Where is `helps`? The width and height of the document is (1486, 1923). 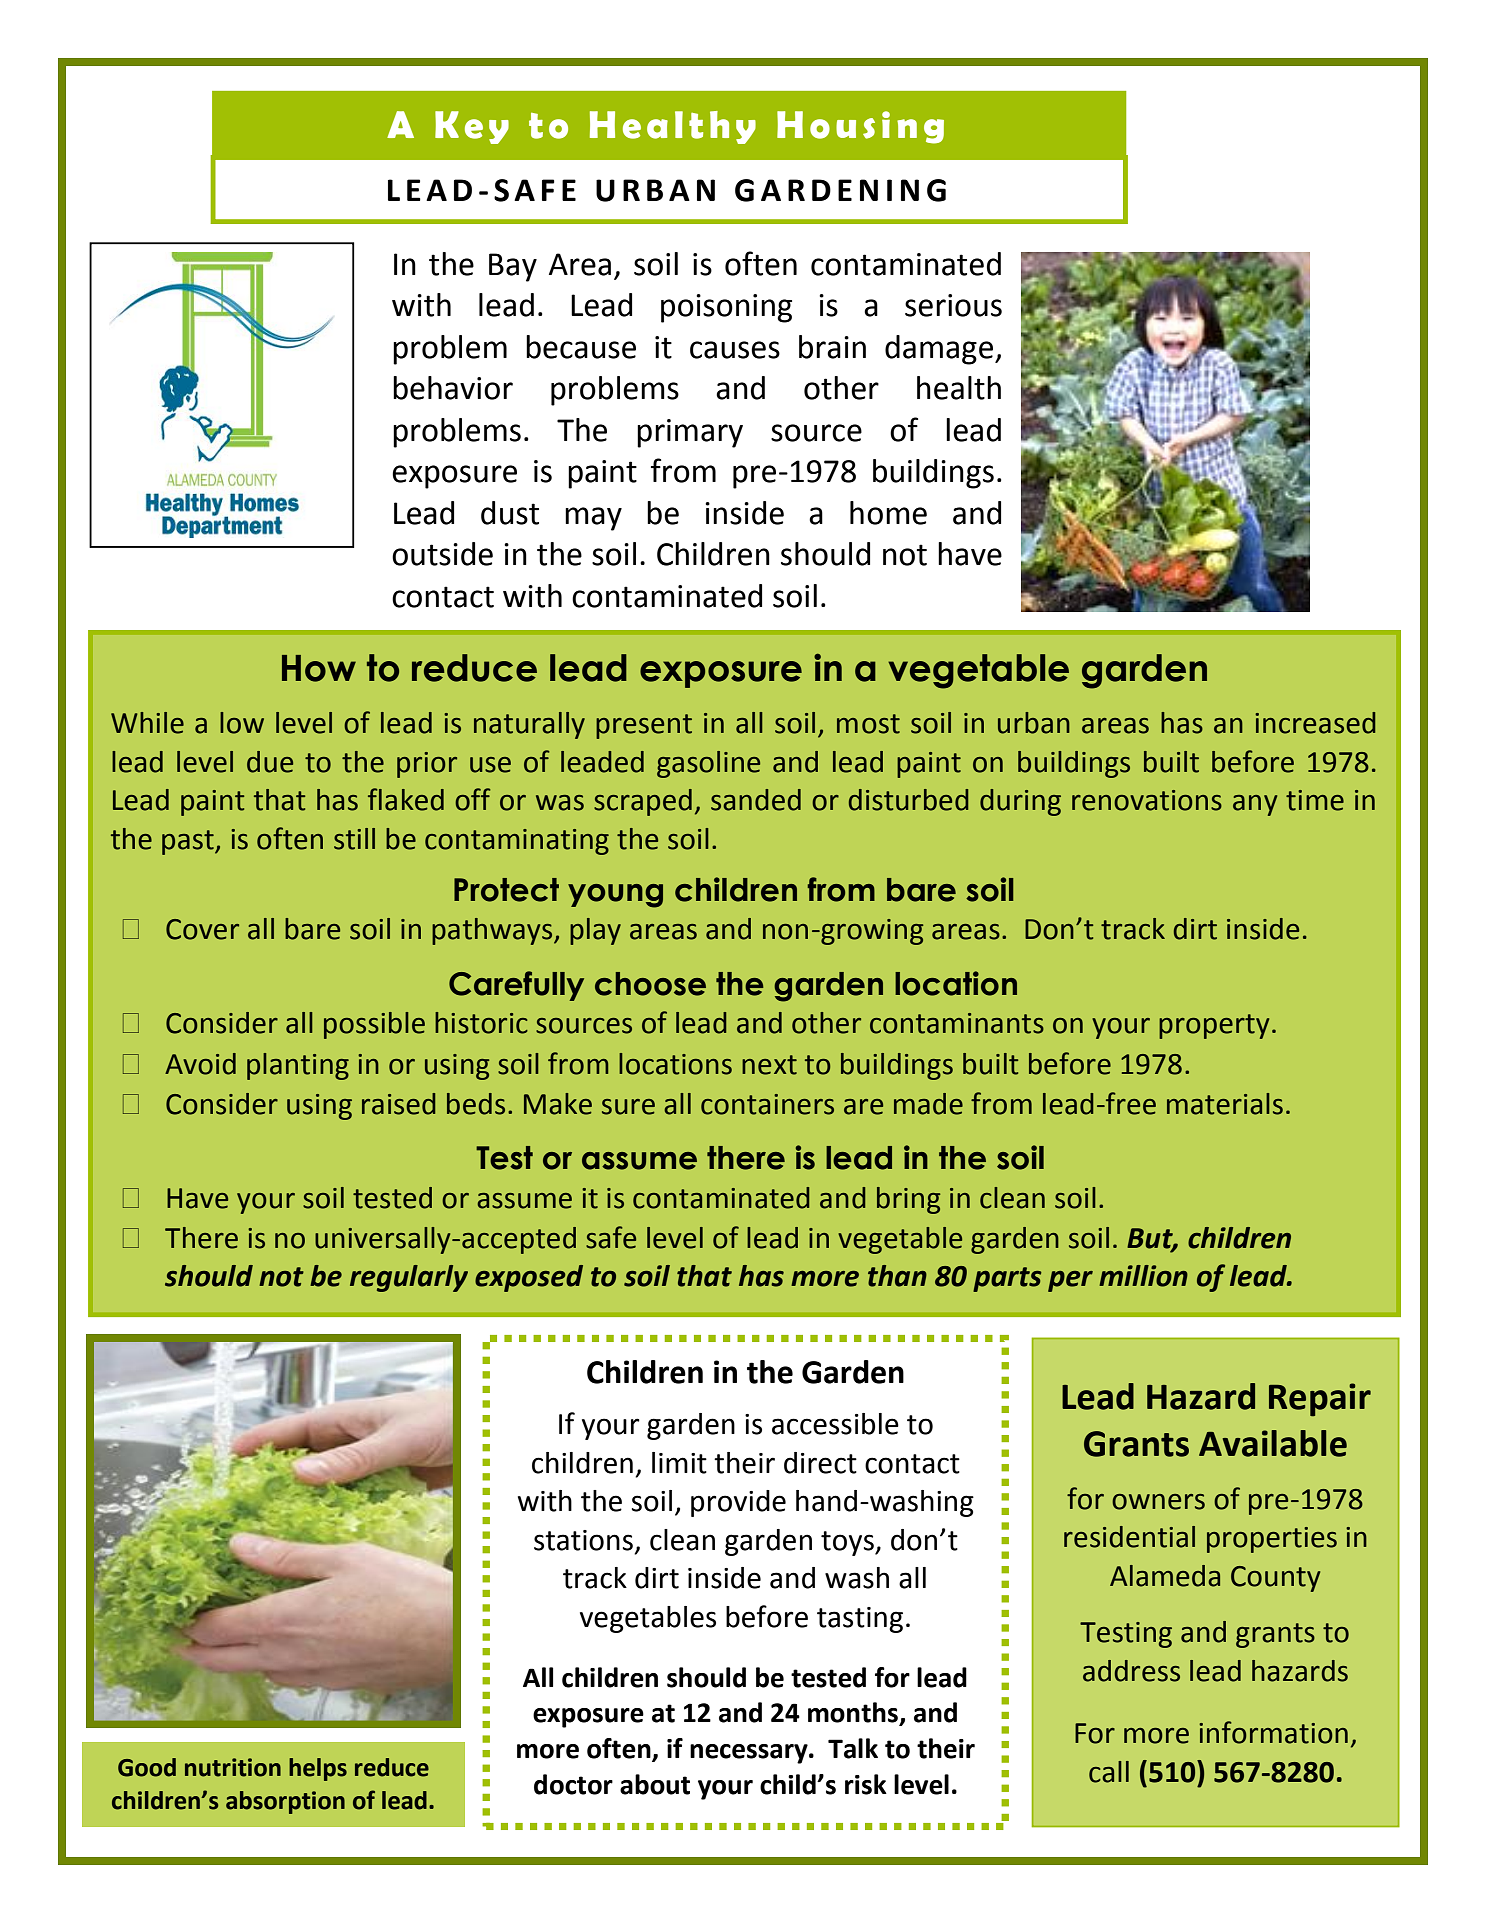 helps is located at coordinates (318, 1769).
